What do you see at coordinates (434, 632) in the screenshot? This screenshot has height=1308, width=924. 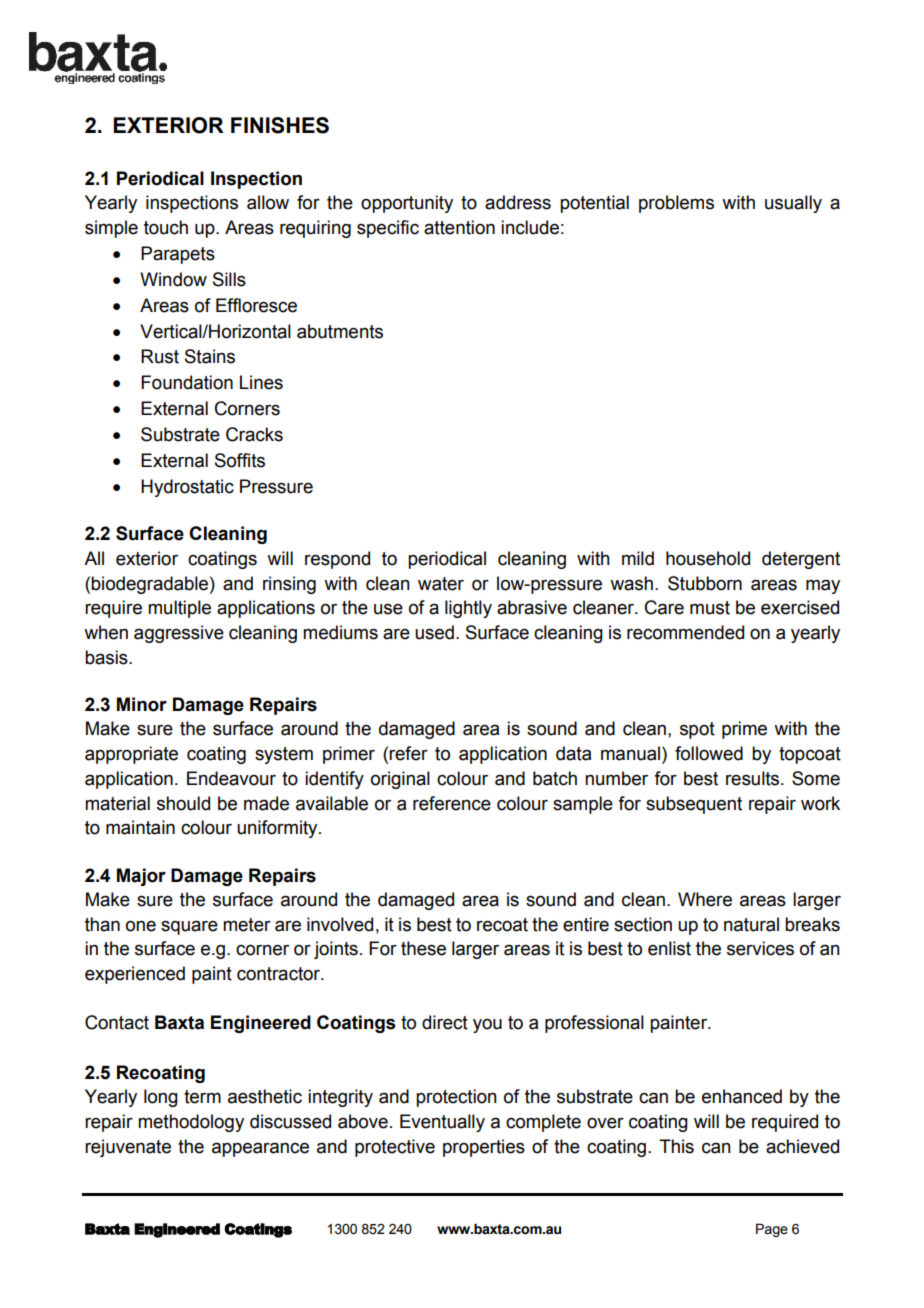 I see `used` at bounding box center [434, 632].
